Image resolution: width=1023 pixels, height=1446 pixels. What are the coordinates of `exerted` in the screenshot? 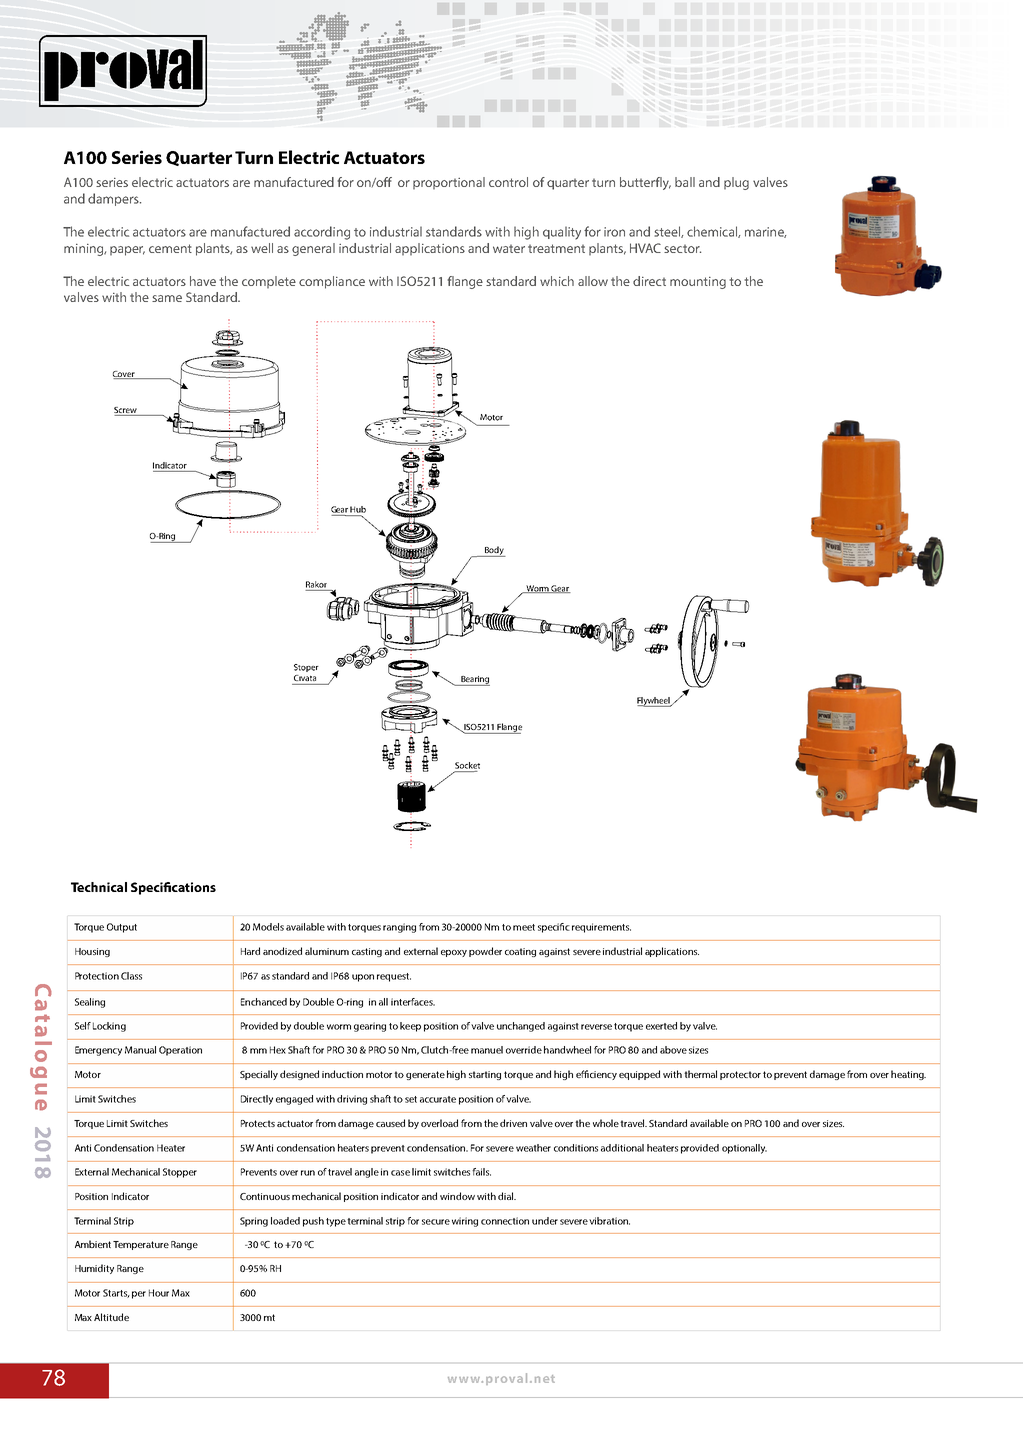 It's located at (661, 1026).
